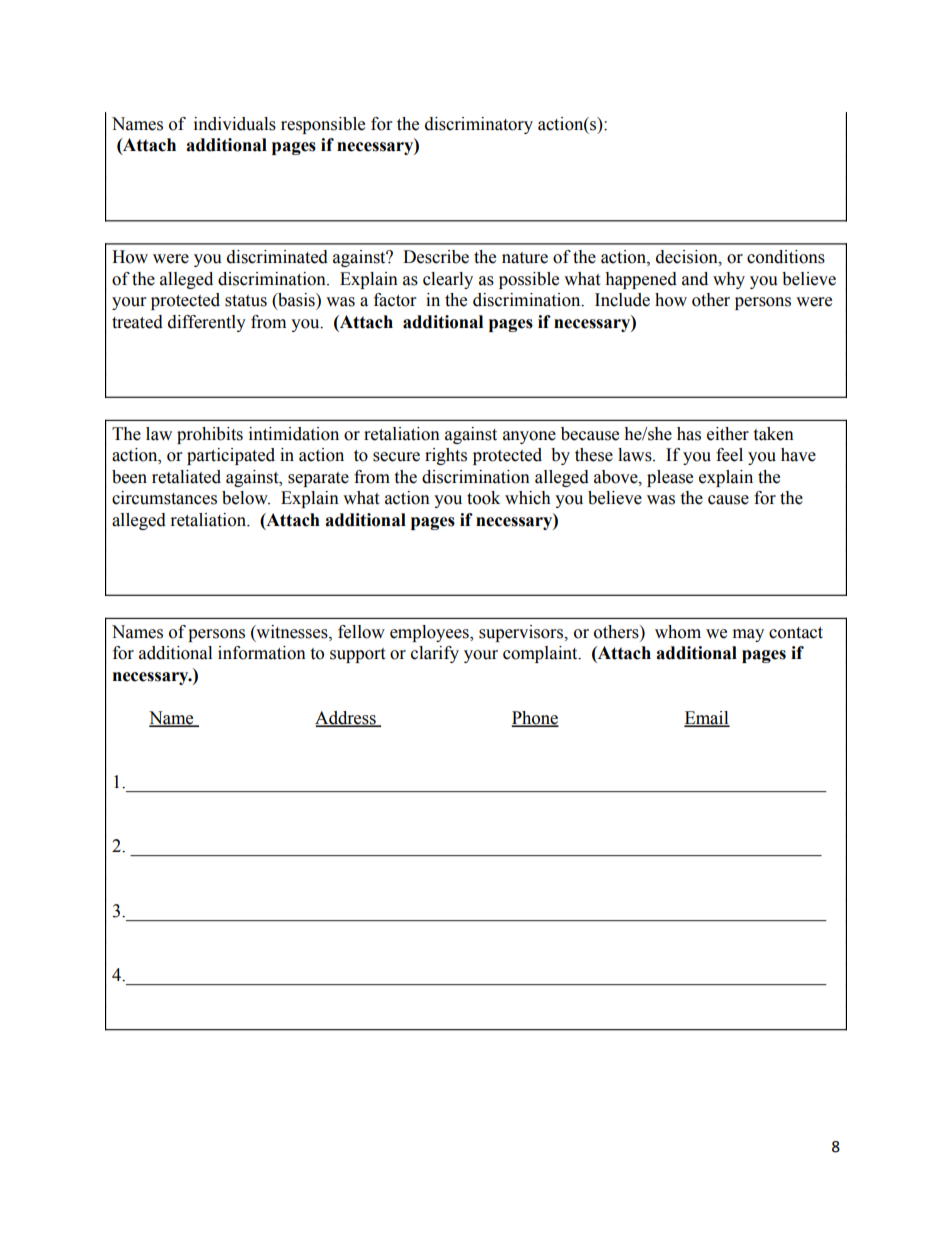 The height and width of the image is (1233, 952). I want to click on discriminatory, so click(479, 125).
